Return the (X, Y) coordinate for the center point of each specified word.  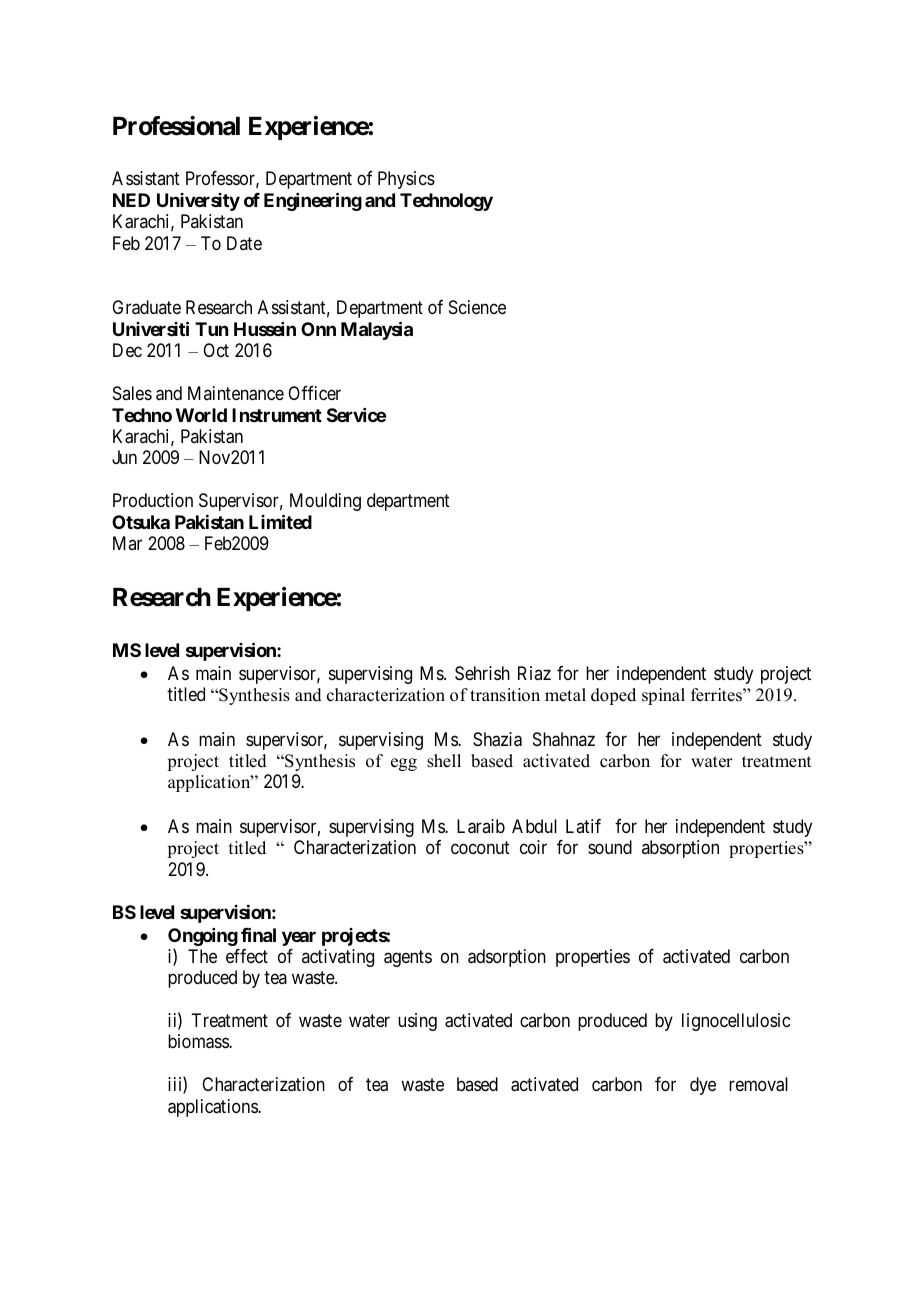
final (258, 934)
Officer (314, 393)
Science (477, 307)
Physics (406, 180)
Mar (127, 543)
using (417, 1022)
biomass (199, 1041)
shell (444, 761)
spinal (663, 696)
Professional (176, 126)
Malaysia (377, 330)
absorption (680, 849)
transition (505, 695)
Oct (216, 350)
